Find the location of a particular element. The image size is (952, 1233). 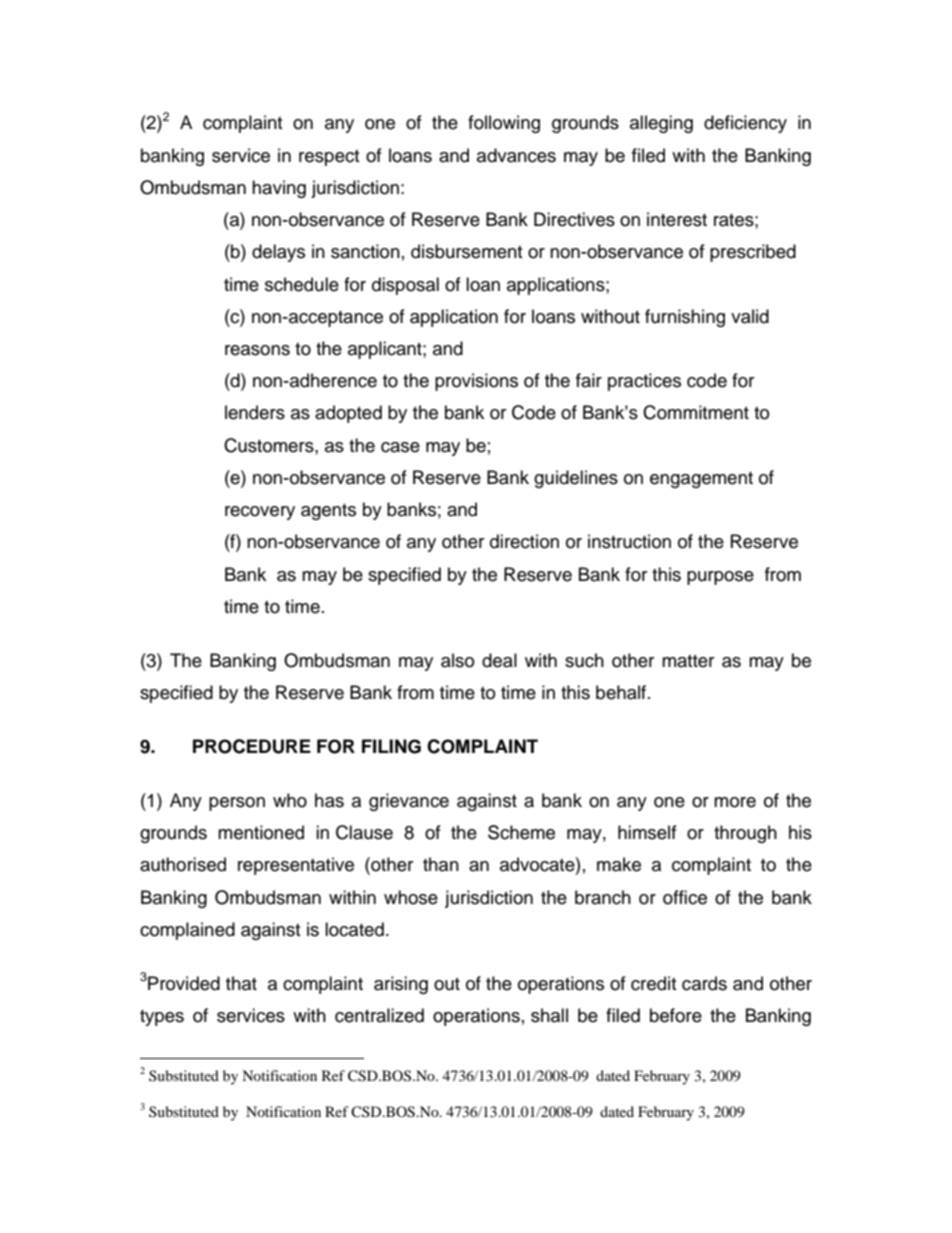

Commitment is located at coordinates (696, 412).
